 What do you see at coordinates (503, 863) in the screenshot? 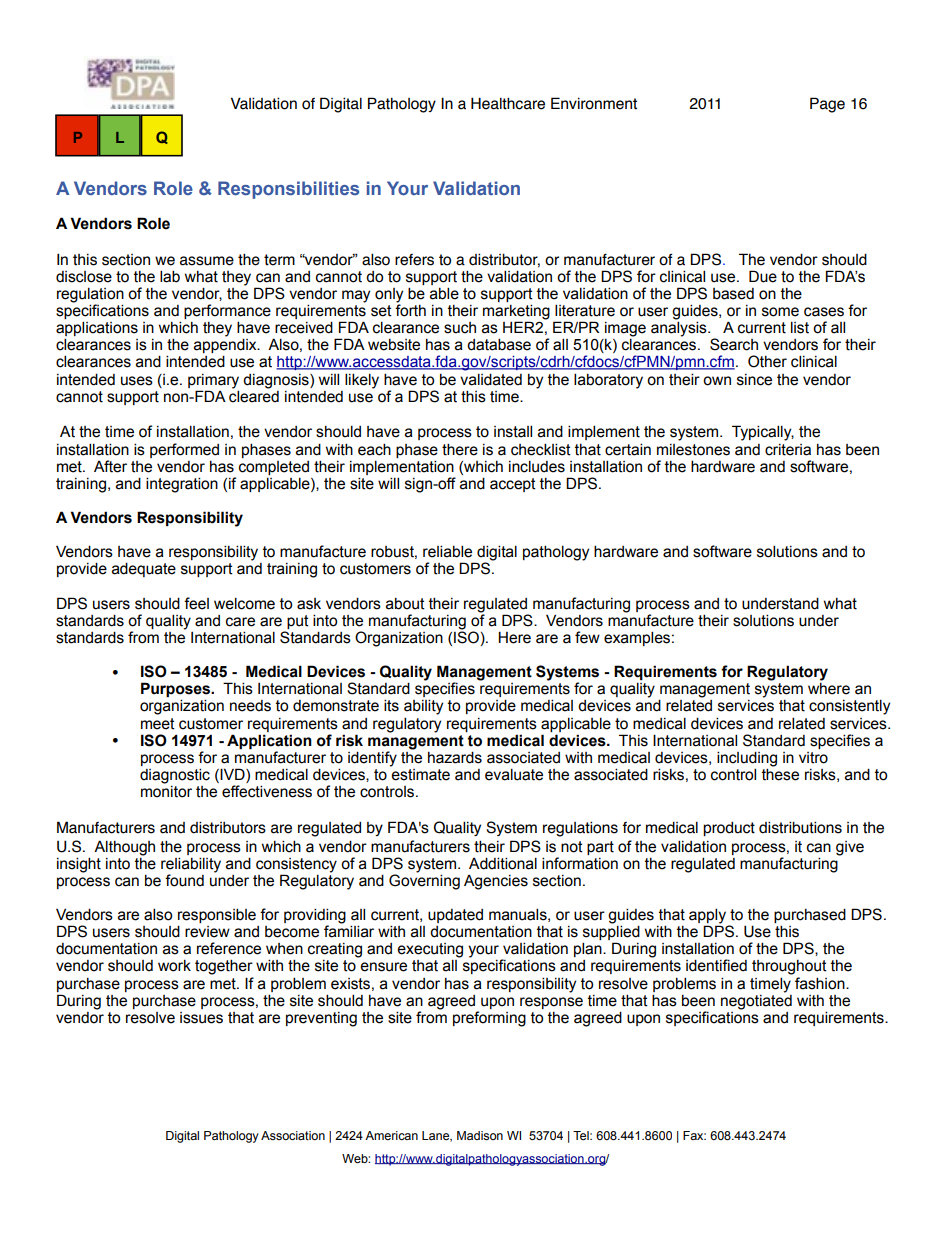
I see `Additional` at bounding box center [503, 863].
